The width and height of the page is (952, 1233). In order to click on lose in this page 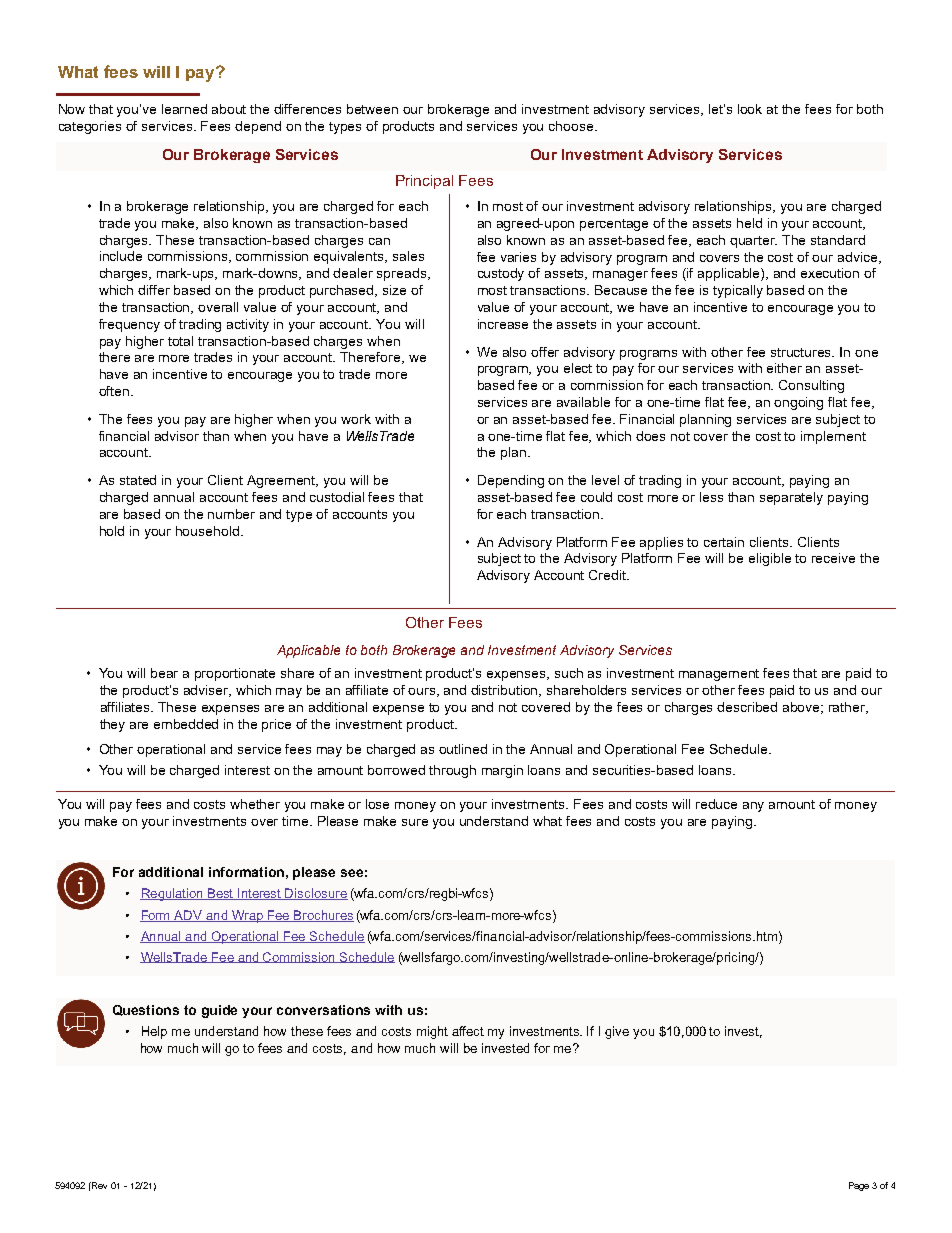, I will do `click(377, 804)`.
